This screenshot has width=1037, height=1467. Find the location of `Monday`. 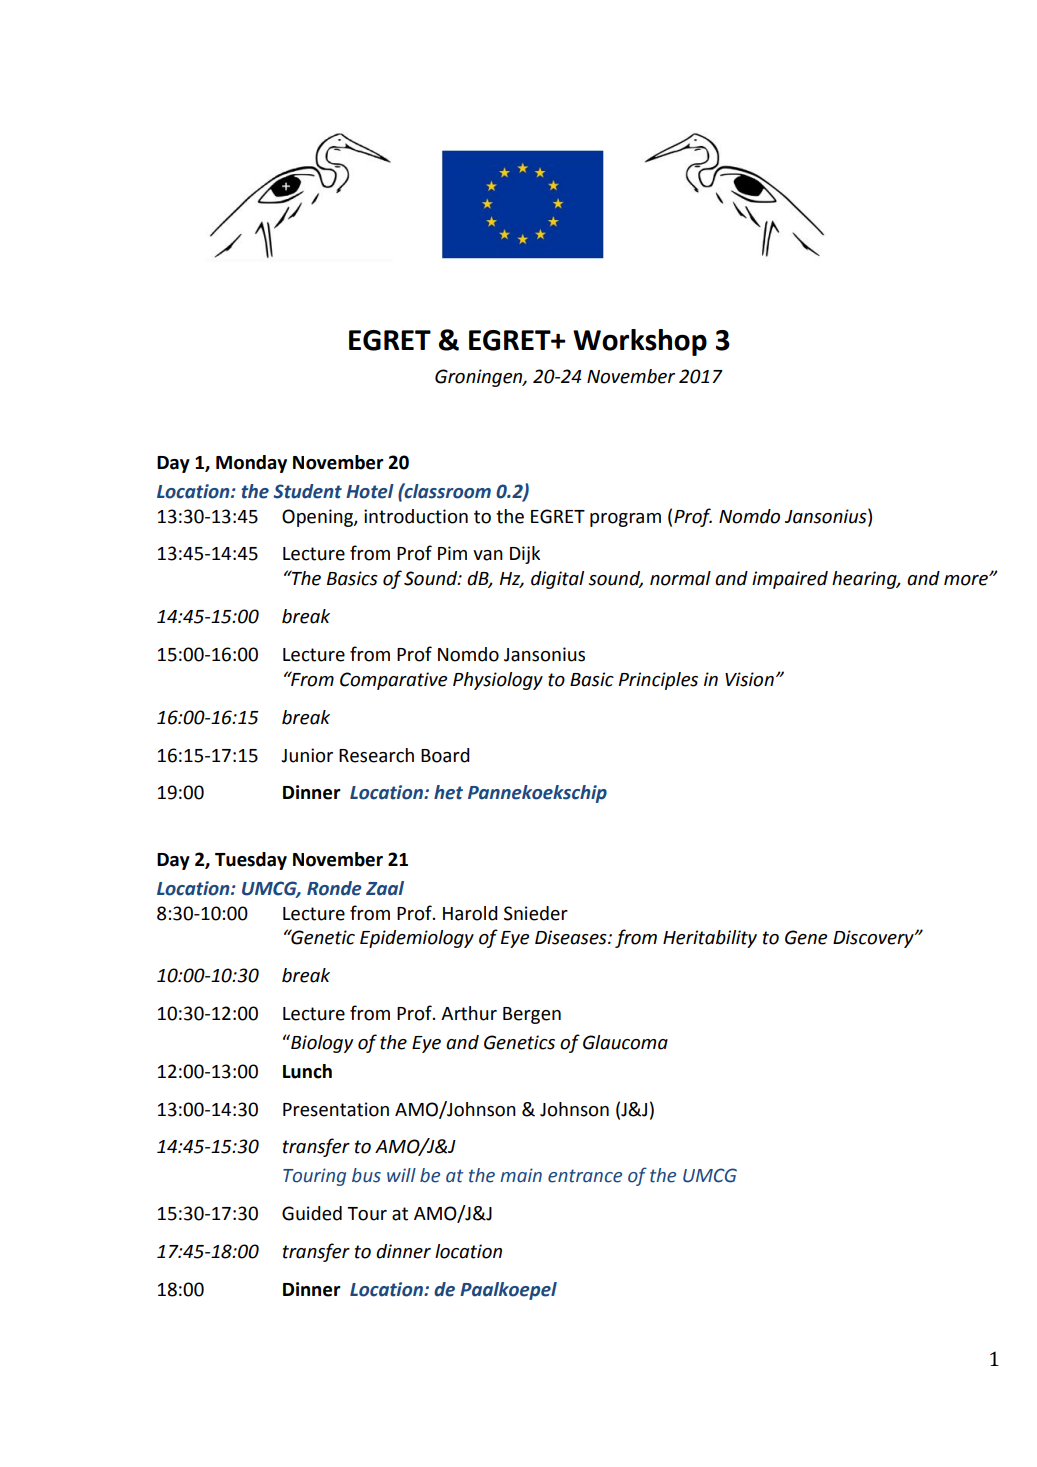

Monday is located at coordinates (251, 464).
